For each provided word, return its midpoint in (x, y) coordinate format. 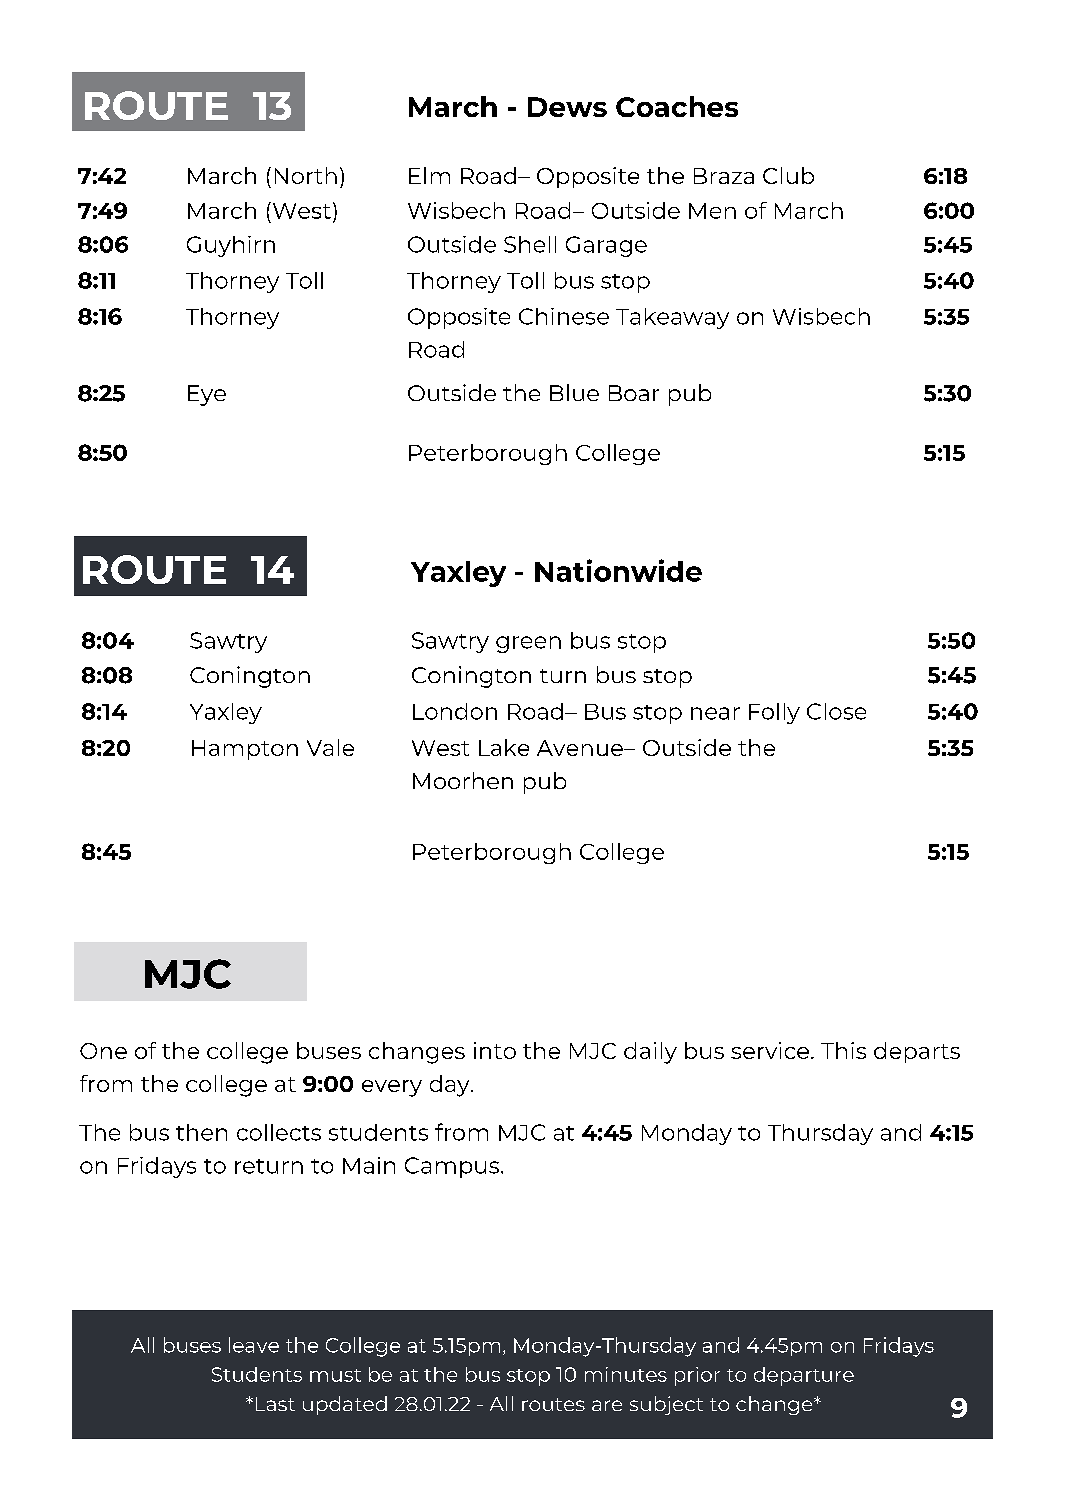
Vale (330, 747)
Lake (504, 747)
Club (788, 175)
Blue (574, 392)
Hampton (245, 750)
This (843, 1050)
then (201, 1132)
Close (836, 711)
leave (254, 1345)
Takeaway (672, 318)
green (528, 644)
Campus (452, 1167)
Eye (207, 395)
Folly (774, 713)
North (306, 175)
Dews (567, 107)
